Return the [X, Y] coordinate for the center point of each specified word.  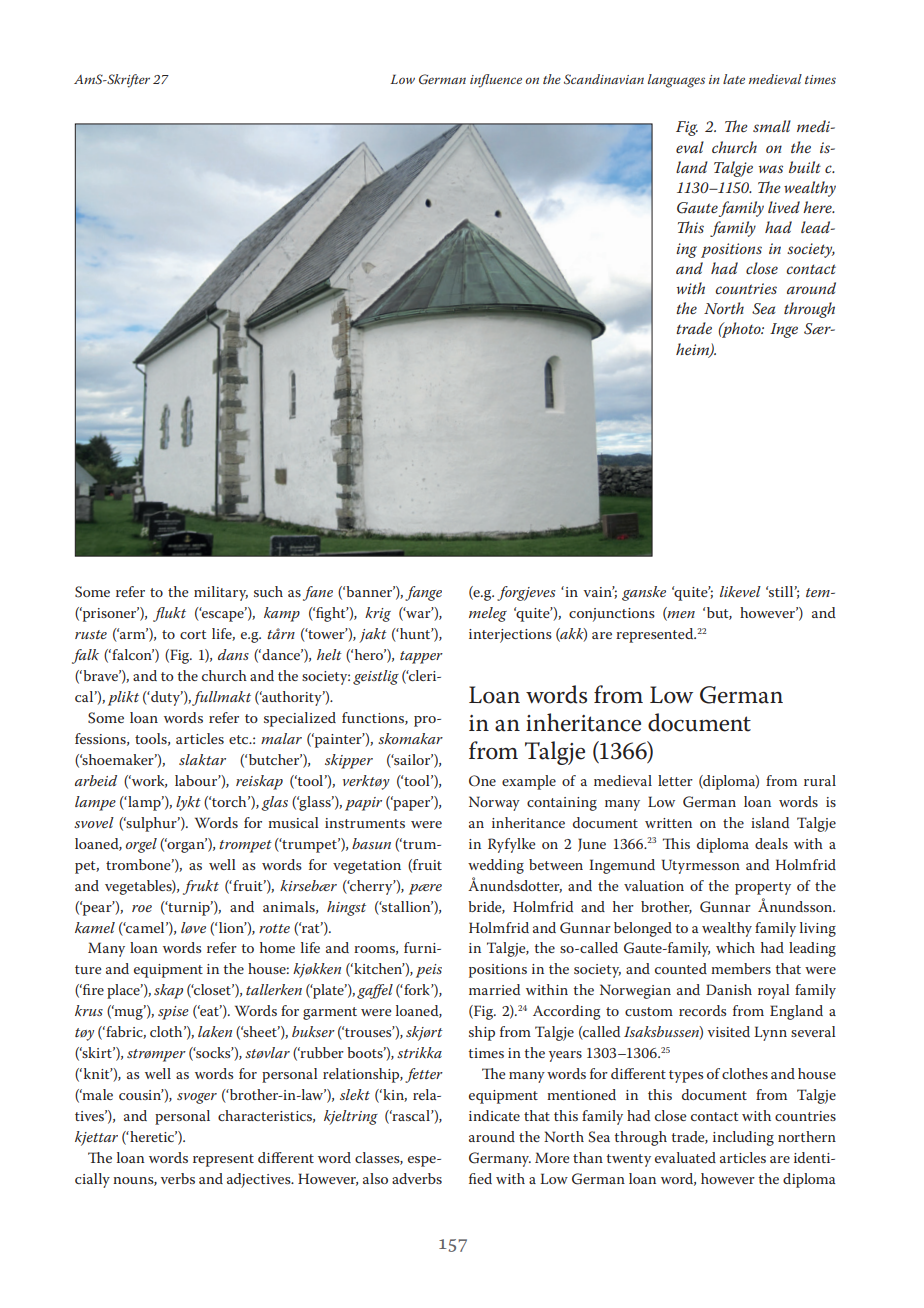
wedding [496, 866]
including [743, 1138]
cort [193, 634]
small [772, 126]
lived [784, 207]
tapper [421, 657]
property [763, 888]
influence [496, 81]
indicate [494, 1115]
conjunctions [612, 615]
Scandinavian [604, 79]
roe [142, 908]
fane [318, 593]
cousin [141, 1094]
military [221, 593]
